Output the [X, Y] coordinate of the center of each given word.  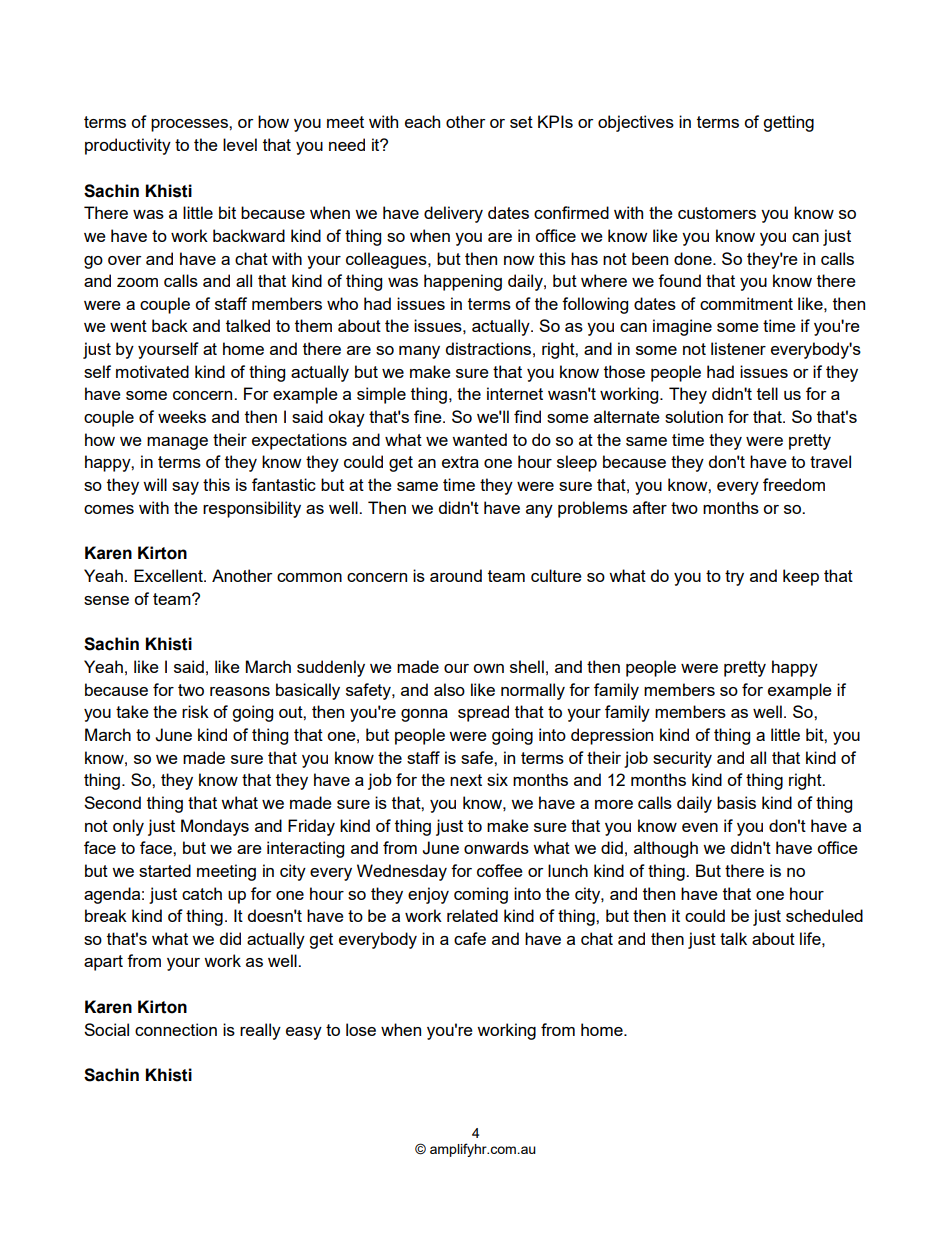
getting [788, 123]
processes [190, 125]
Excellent [169, 575]
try [734, 578]
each [422, 121]
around [456, 575]
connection [176, 1029]
